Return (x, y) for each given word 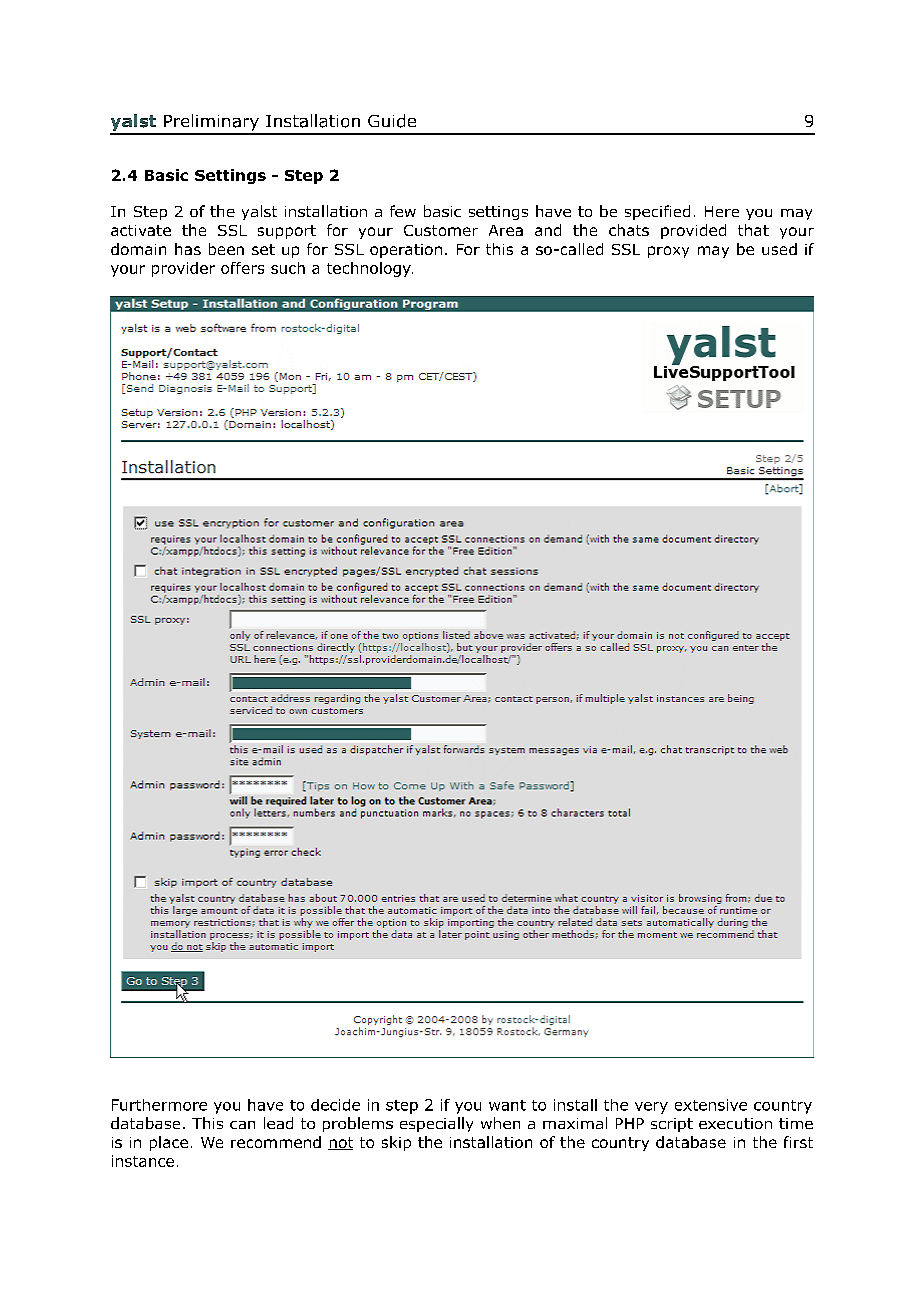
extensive (711, 1105)
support (287, 232)
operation (406, 251)
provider (183, 269)
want (507, 1105)
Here (722, 211)
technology (370, 269)
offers (242, 268)
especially (436, 1124)
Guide (392, 121)
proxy (668, 252)
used (779, 249)
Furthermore (159, 1105)
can (242, 1125)
